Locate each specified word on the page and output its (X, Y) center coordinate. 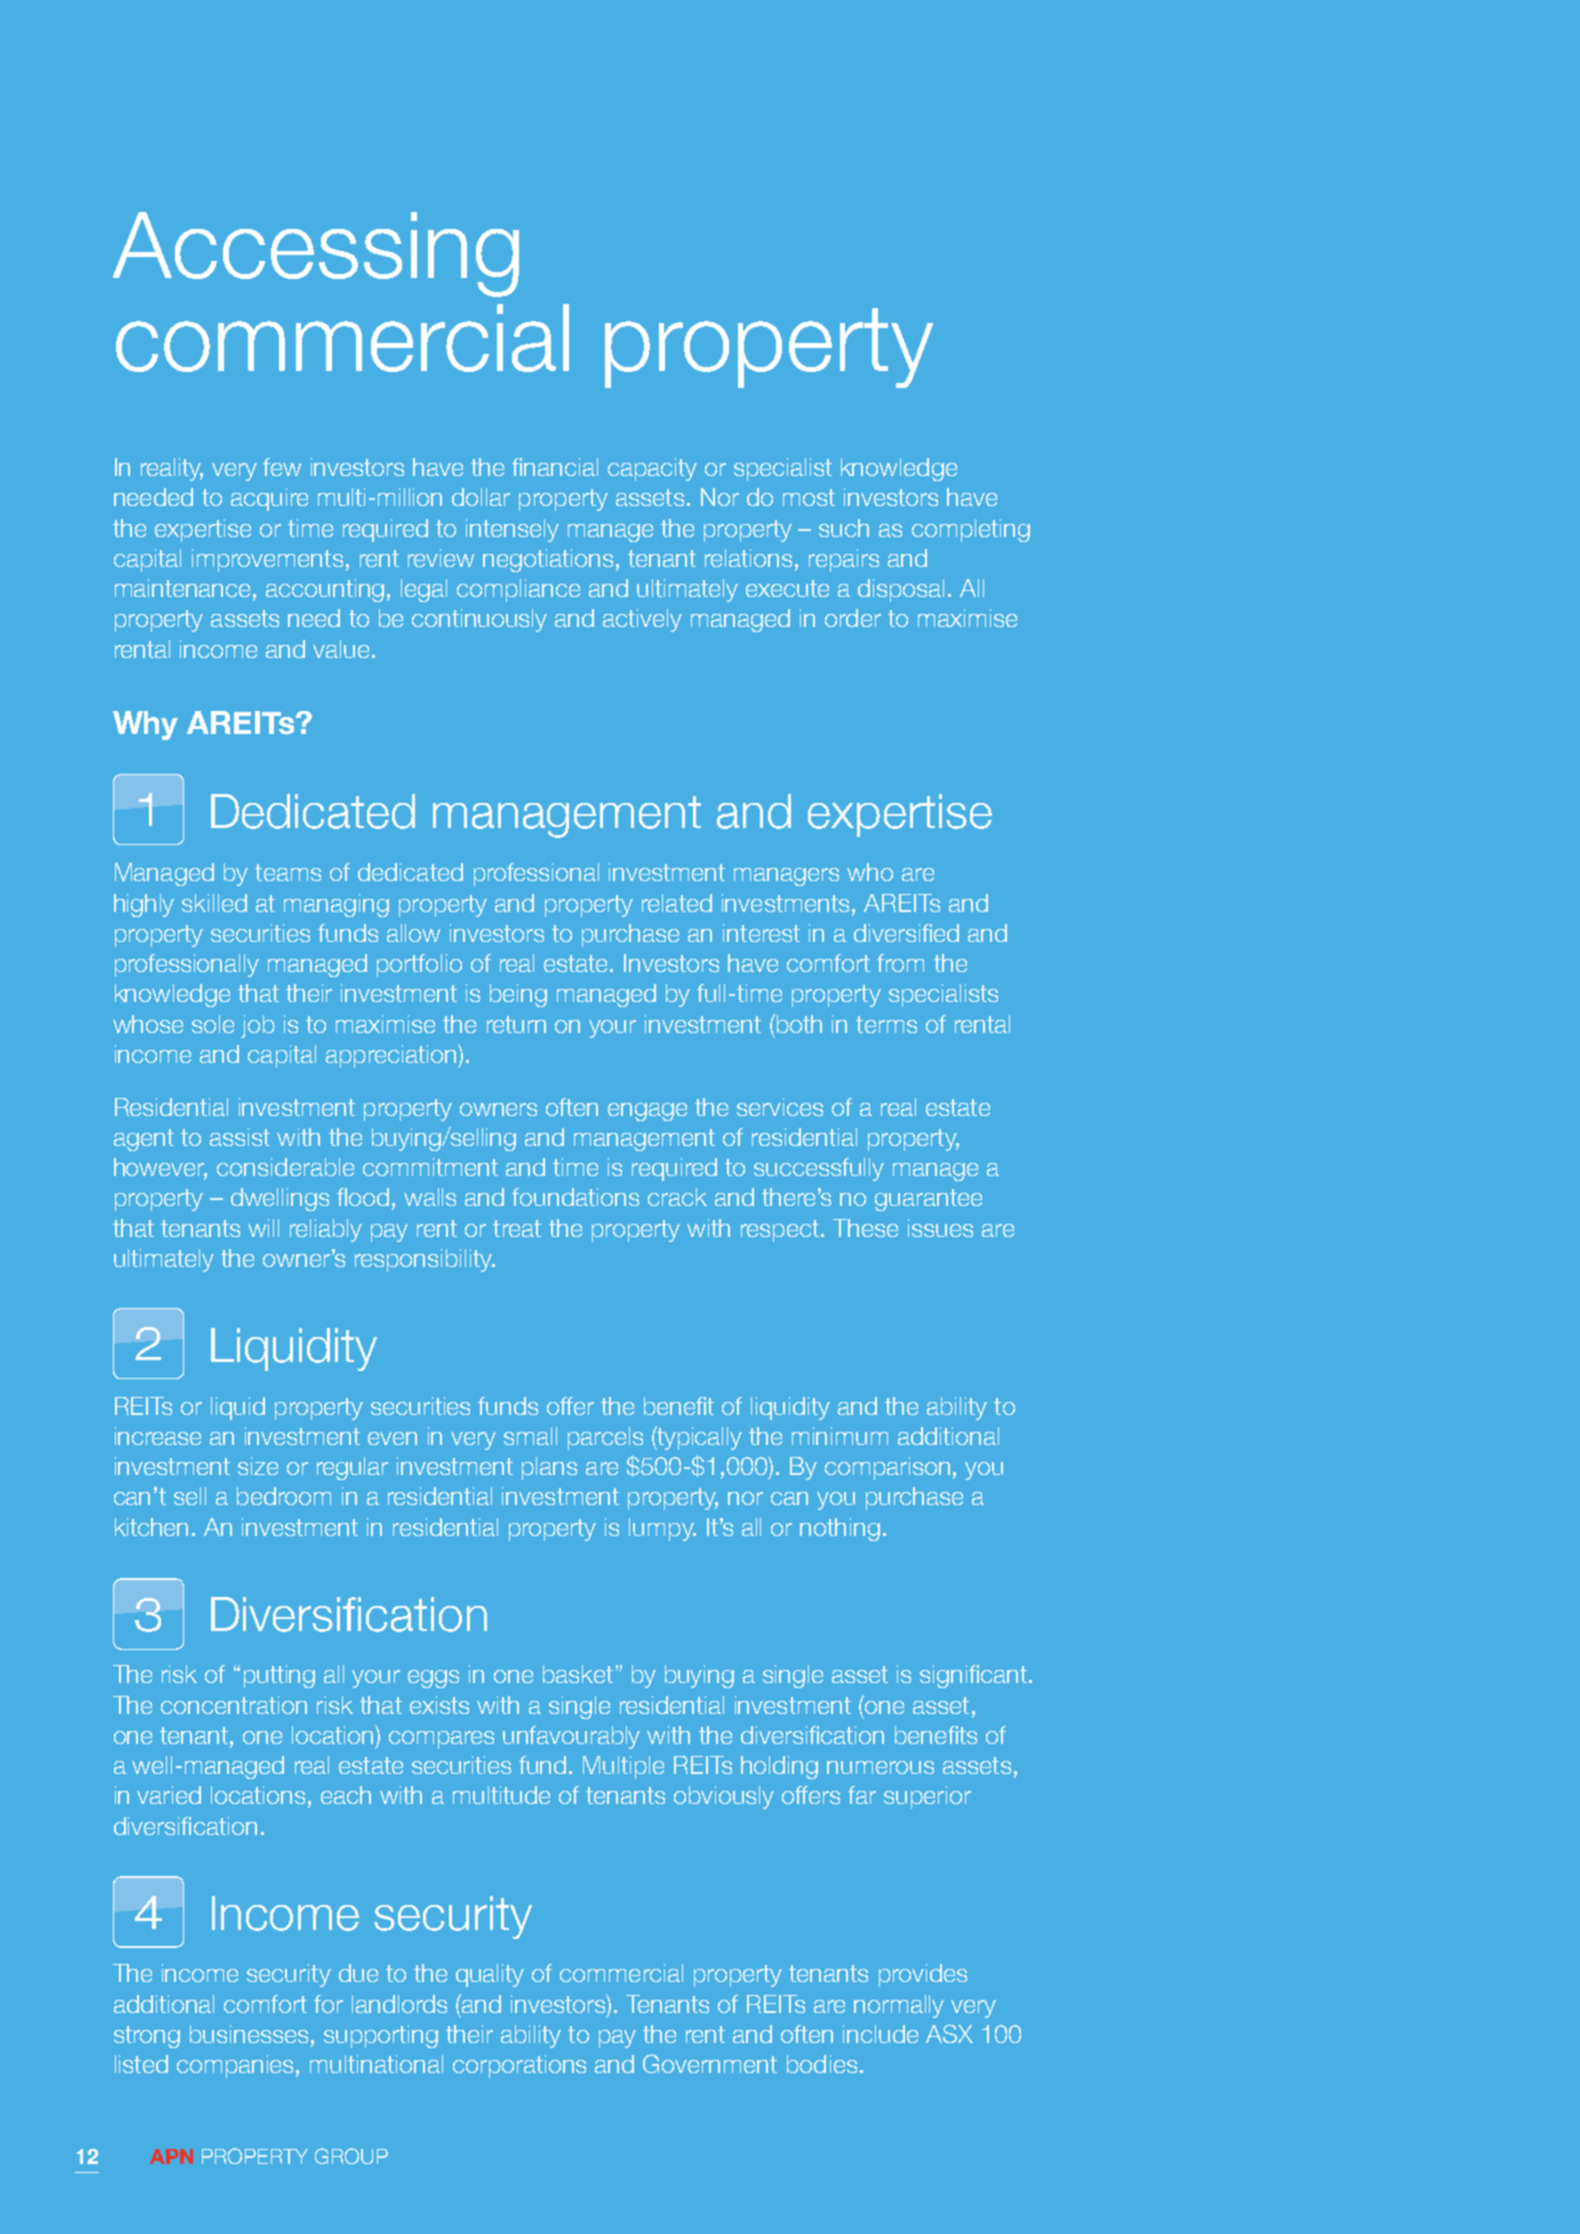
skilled (214, 903)
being (518, 995)
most (809, 497)
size (258, 1466)
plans (549, 1468)
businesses (249, 2034)
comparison (887, 1468)
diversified (906, 933)
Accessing (316, 254)
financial (555, 467)
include (880, 2034)
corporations (519, 2066)
